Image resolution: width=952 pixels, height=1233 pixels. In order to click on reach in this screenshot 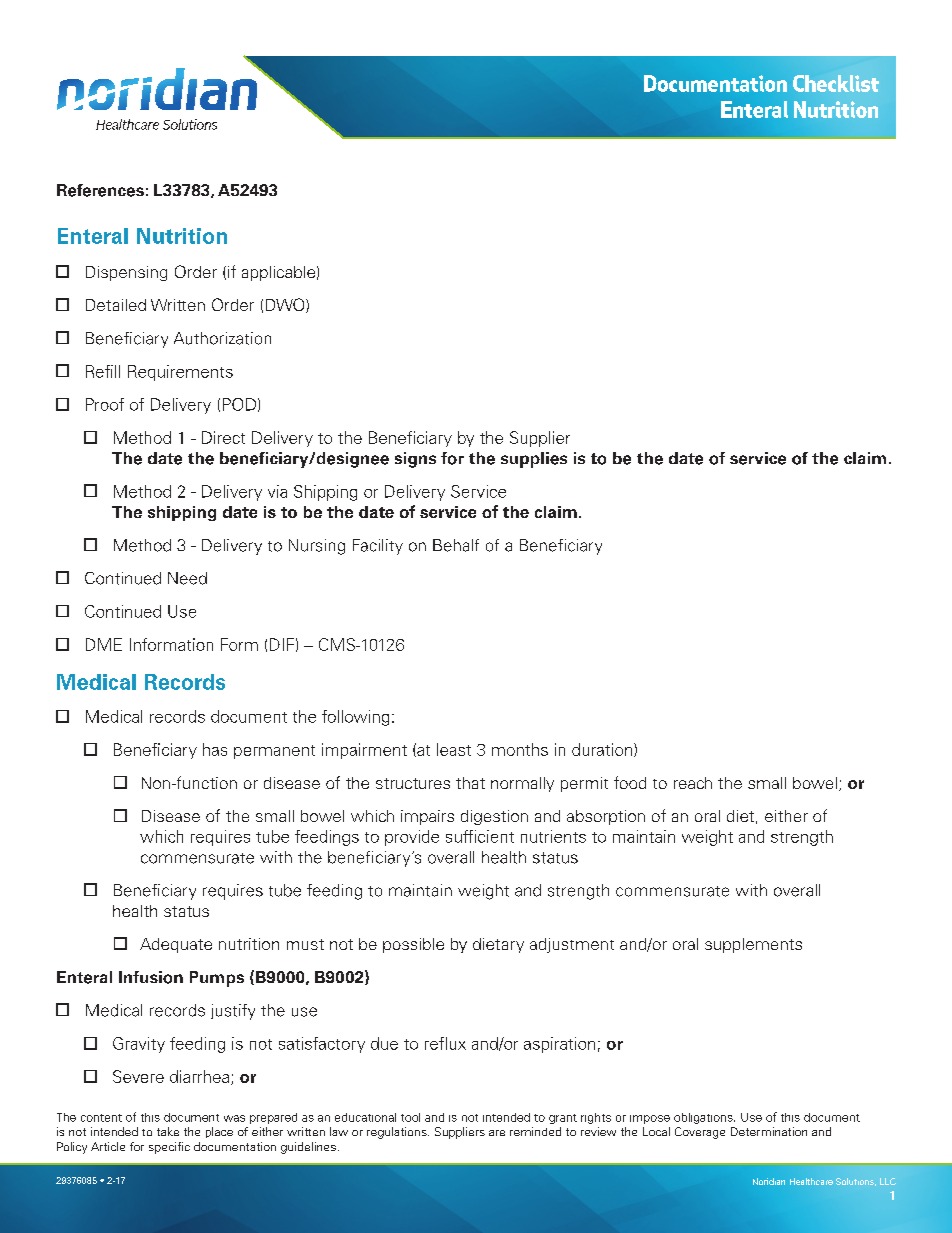, I will do `click(693, 783)`.
